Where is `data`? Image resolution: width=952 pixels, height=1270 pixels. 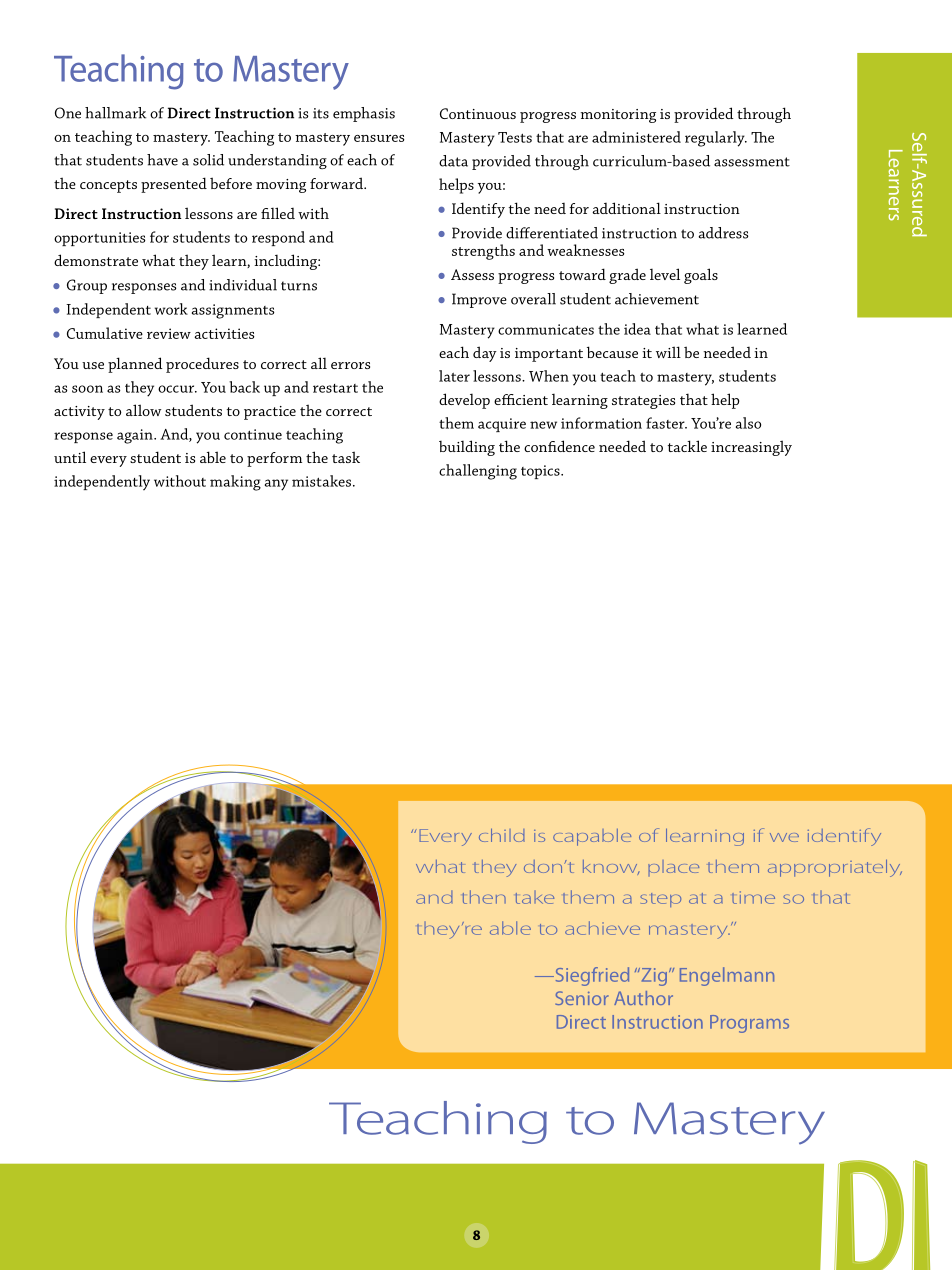 data is located at coordinates (453, 161).
